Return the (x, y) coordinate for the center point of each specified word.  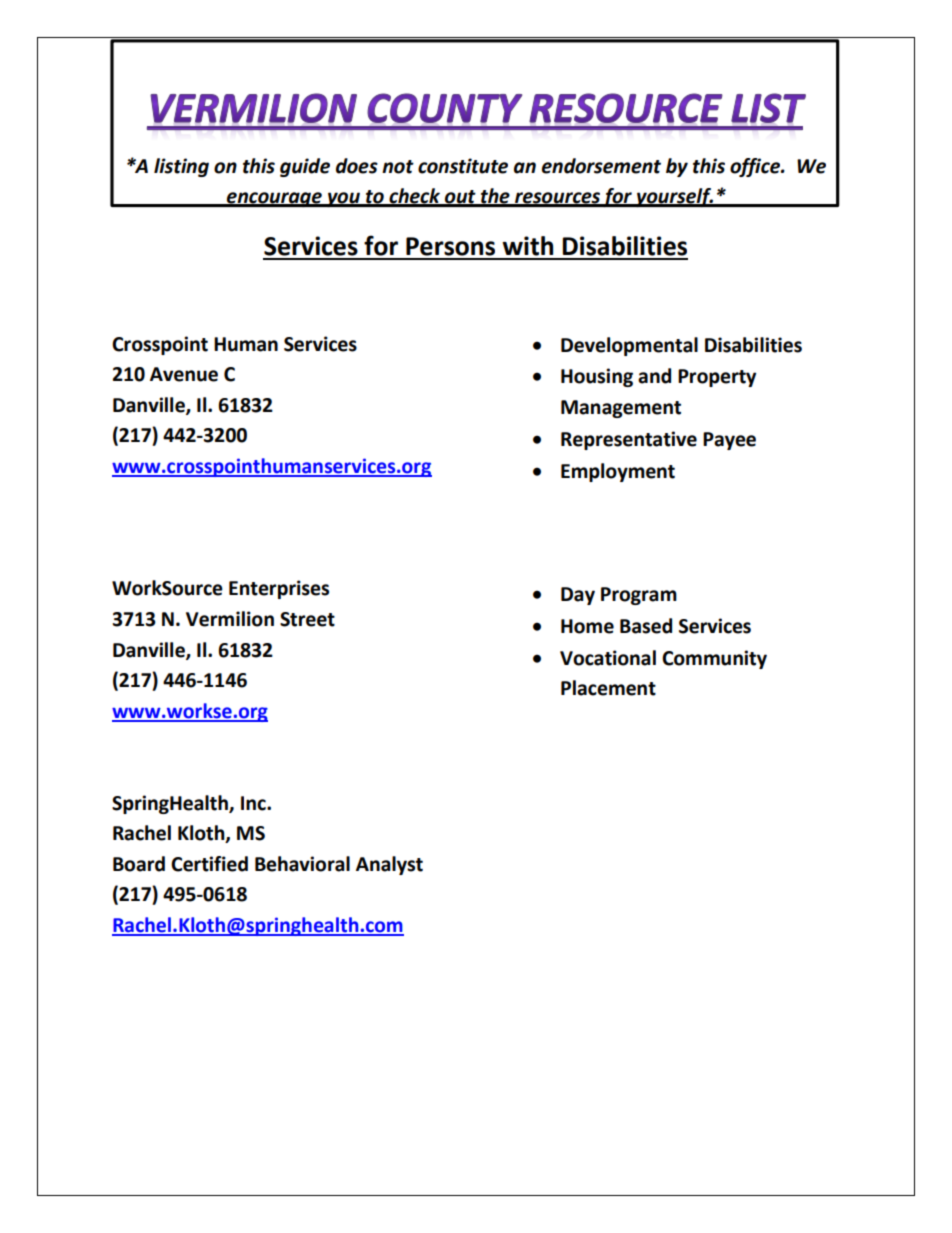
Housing (597, 377)
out (460, 198)
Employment (618, 472)
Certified (209, 864)
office (756, 167)
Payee (729, 441)
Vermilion (230, 619)
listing (181, 167)
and (654, 376)
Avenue (184, 374)
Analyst (389, 865)
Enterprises (279, 589)
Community (714, 659)
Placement (608, 688)
